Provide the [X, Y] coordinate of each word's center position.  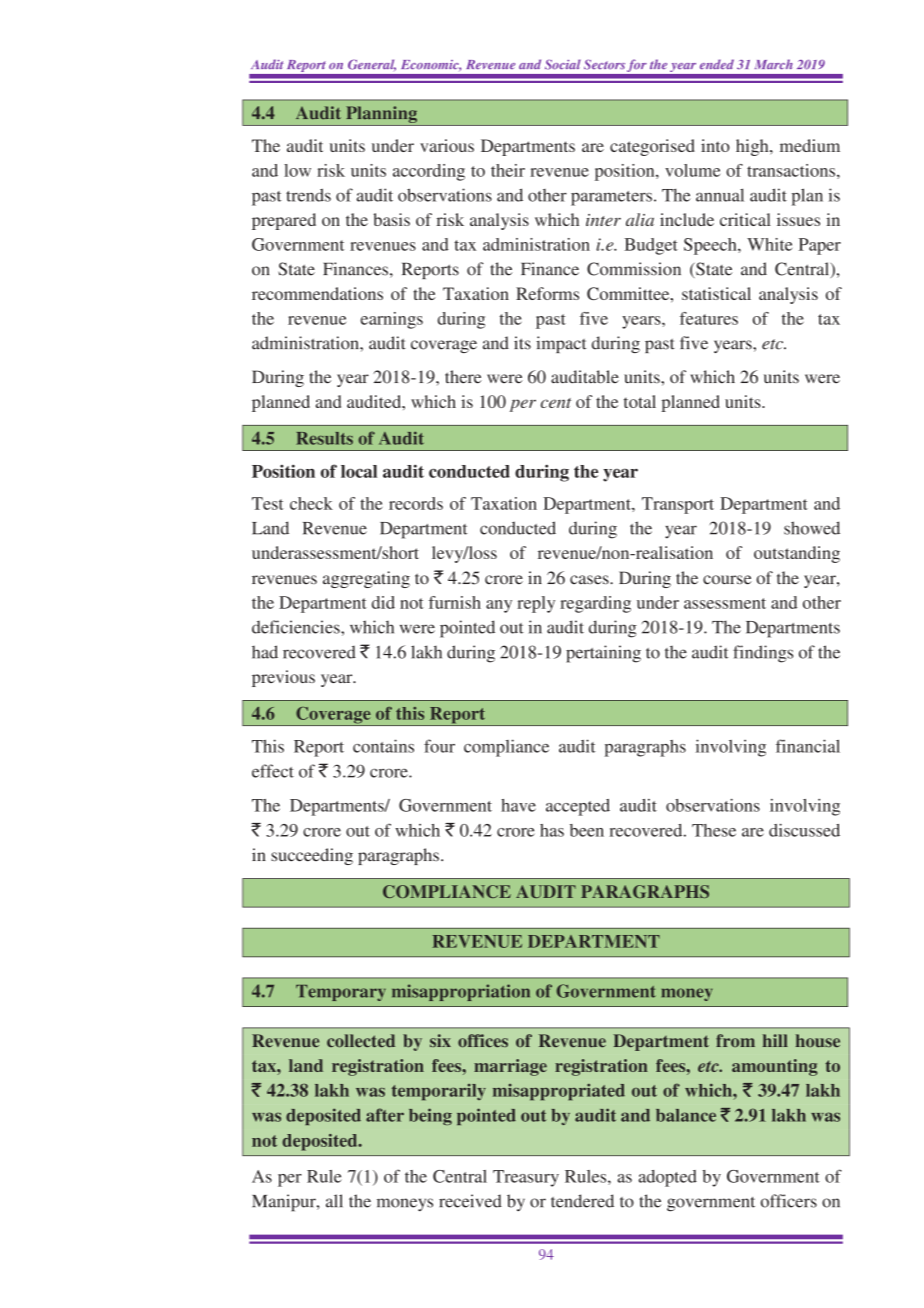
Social [563, 64]
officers [789, 1201]
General [372, 65]
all [334, 1201]
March [774, 64]
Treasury [526, 1178]
